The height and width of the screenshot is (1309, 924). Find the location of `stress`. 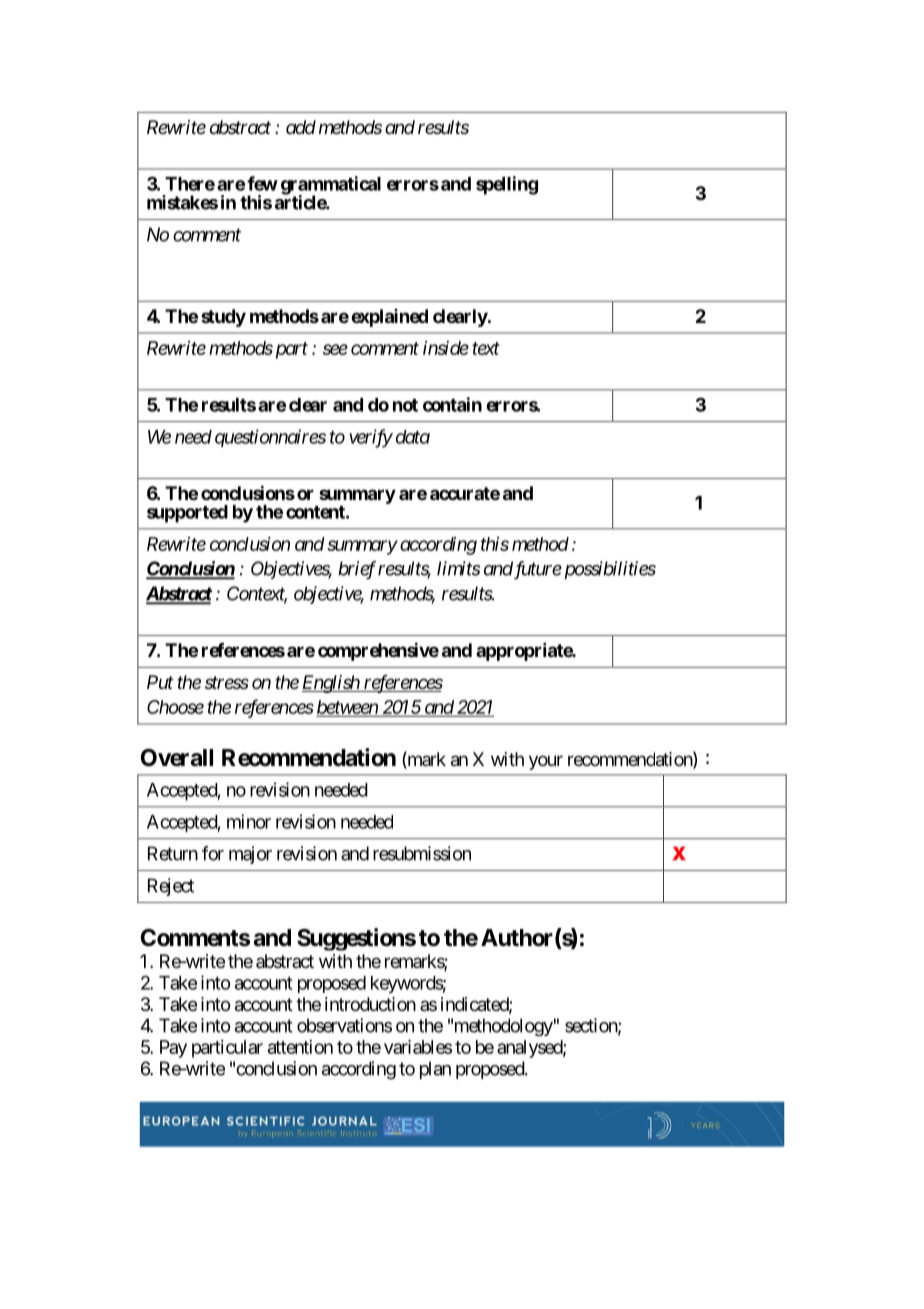

stress is located at coordinates (227, 682).
